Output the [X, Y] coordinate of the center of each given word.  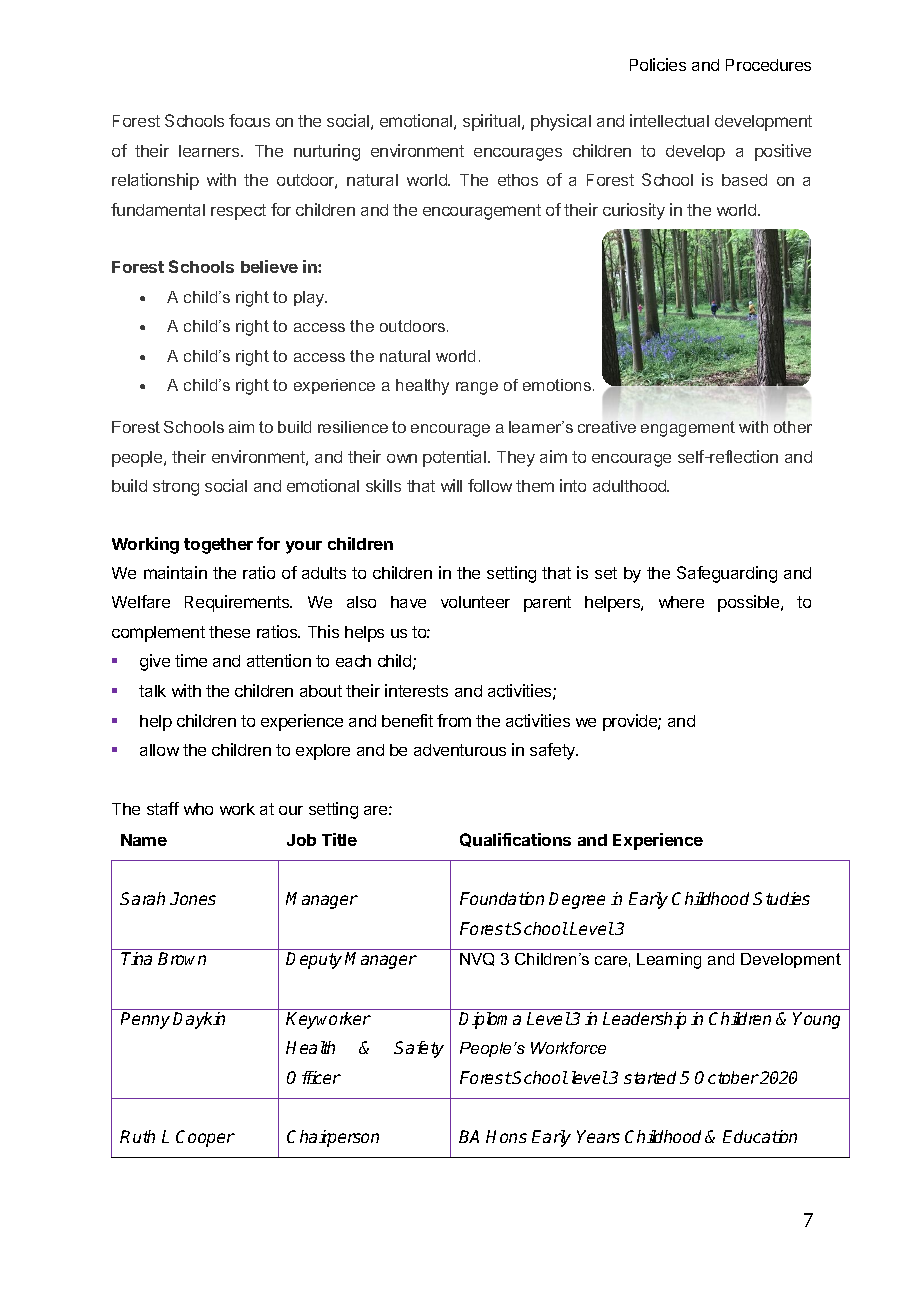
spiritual [493, 122]
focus [249, 120]
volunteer [475, 602]
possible [750, 603]
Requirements [238, 603]
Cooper [205, 1138]
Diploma [490, 1020]
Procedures [768, 65]
